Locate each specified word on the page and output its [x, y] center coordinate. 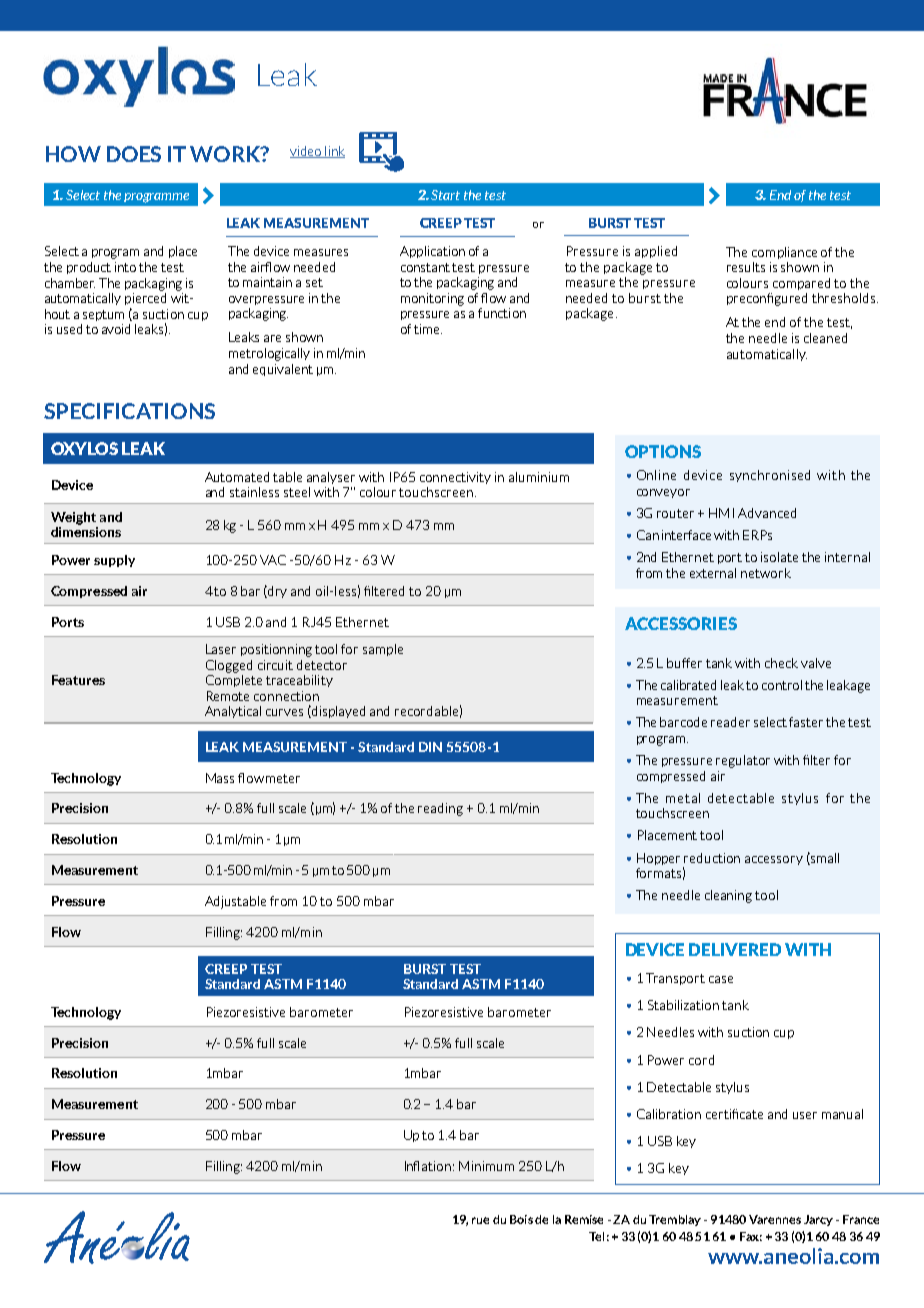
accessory [774, 860]
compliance [784, 253]
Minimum [486, 1166]
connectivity [455, 478]
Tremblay [675, 1220]
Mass [220, 778]
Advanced [767, 513]
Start [445, 195]
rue [480, 1220]
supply [114, 561]
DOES [134, 154]
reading [440, 809]
